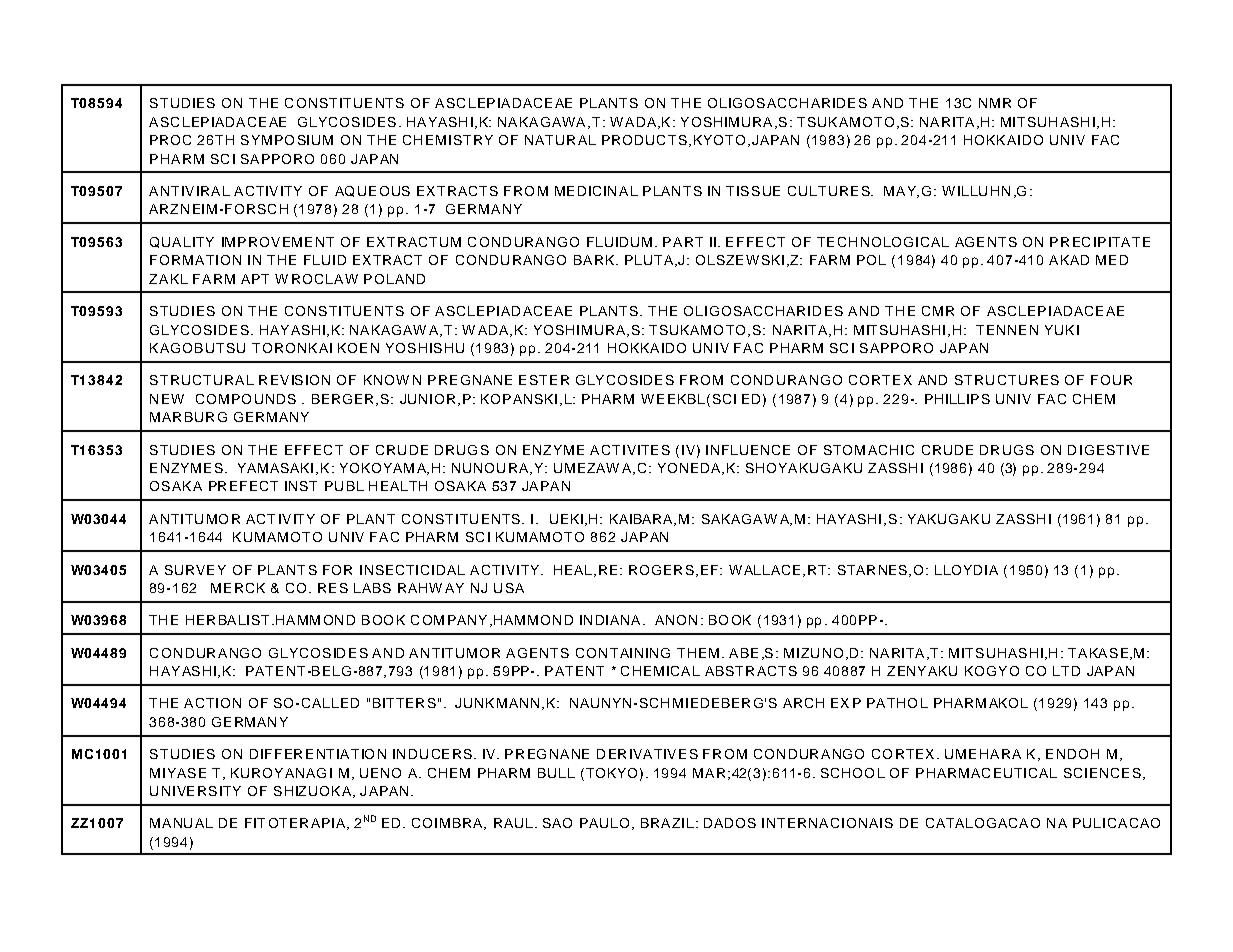  I want to click on UENO, so click(380, 773).
